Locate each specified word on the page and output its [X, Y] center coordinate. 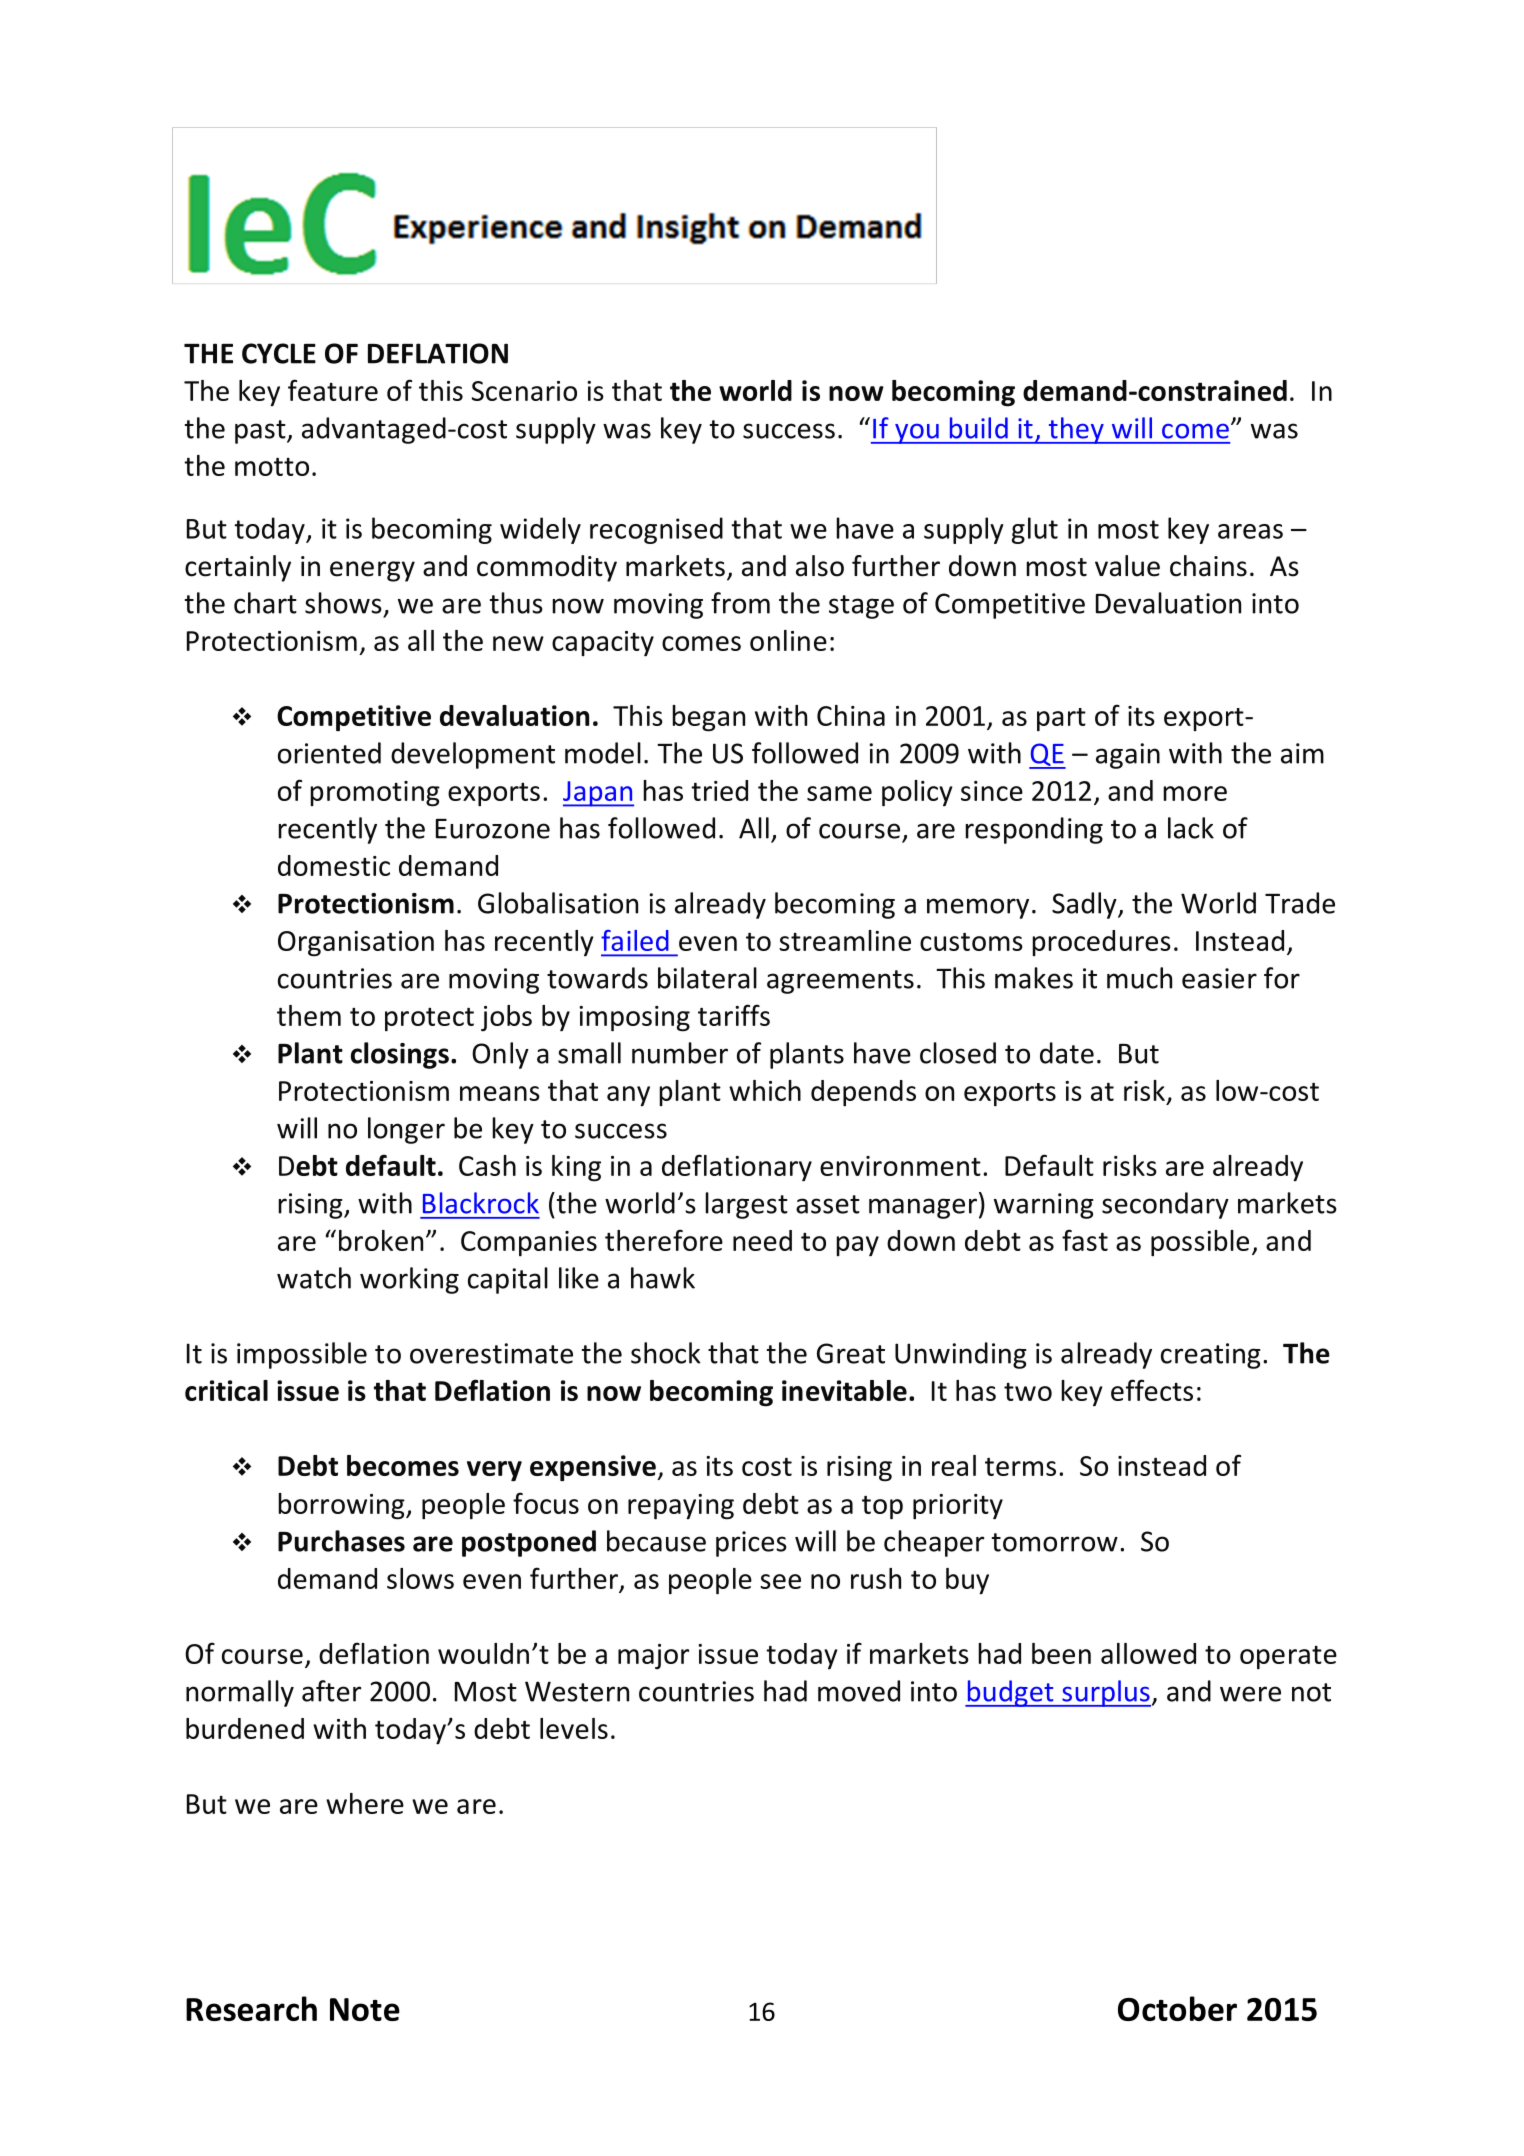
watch [314, 1278]
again [1128, 756]
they [1076, 430]
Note [365, 2009]
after [331, 1691]
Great [851, 1353]
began [708, 718]
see [780, 1581]
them [309, 1015]
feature [333, 390]
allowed [1148, 1653]
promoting [375, 794]
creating [1211, 1356]
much [1139, 978]
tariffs [734, 1015]
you [917, 434]
